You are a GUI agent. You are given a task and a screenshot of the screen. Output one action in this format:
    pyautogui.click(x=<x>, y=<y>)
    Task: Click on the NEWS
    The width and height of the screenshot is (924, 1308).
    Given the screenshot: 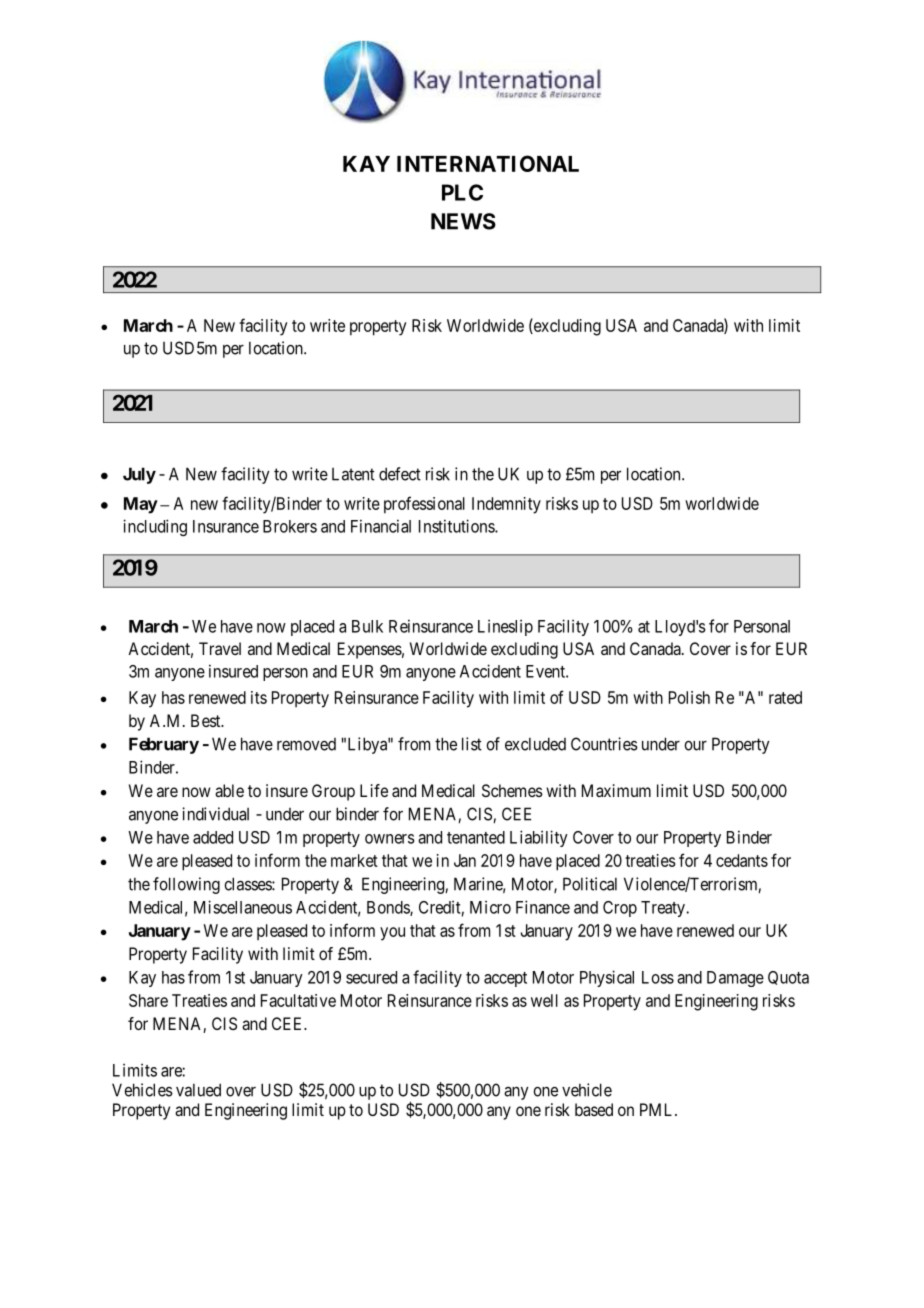 What is the action you would take?
    pyautogui.click(x=463, y=221)
